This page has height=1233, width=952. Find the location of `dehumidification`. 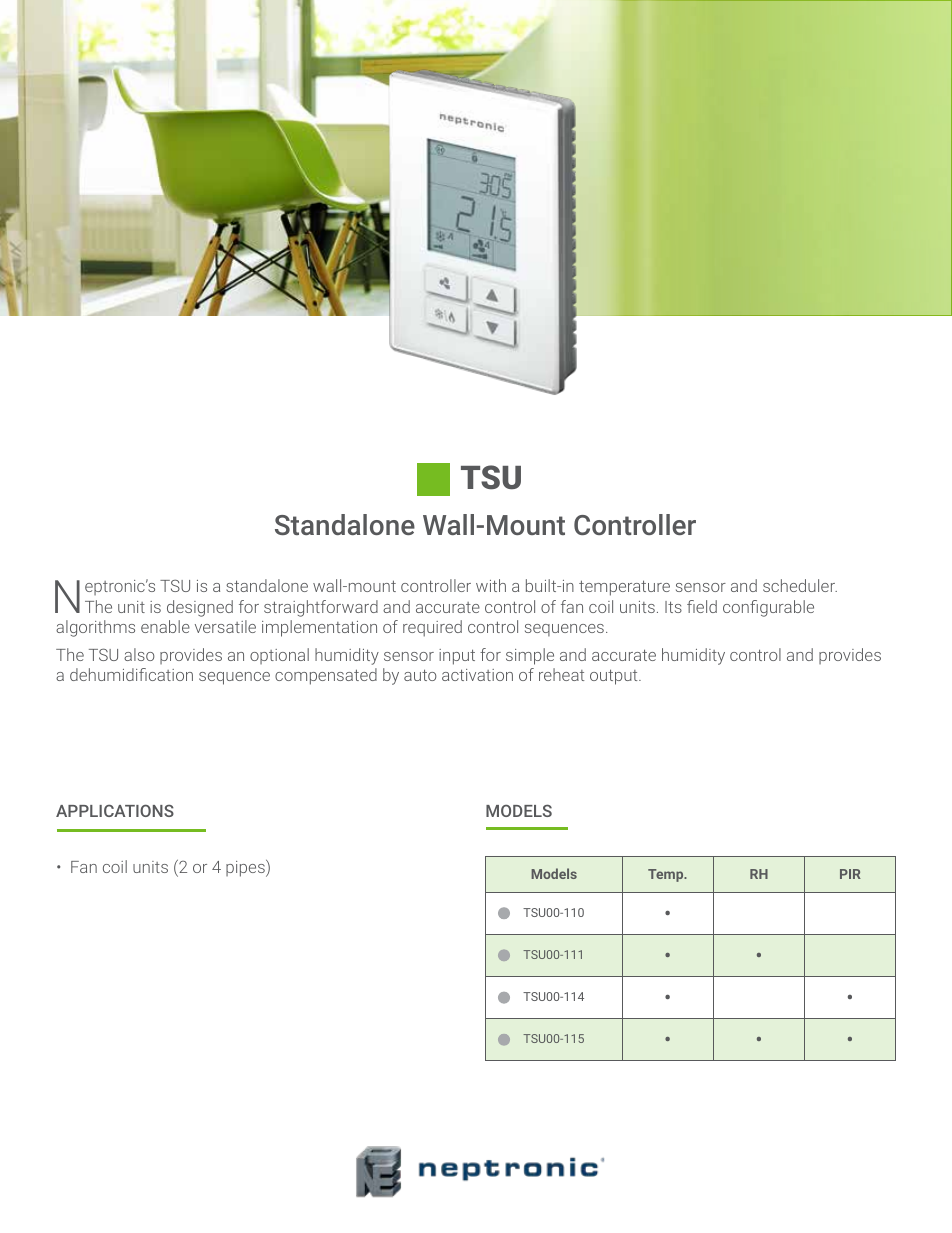

dehumidification is located at coordinates (131, 674).
